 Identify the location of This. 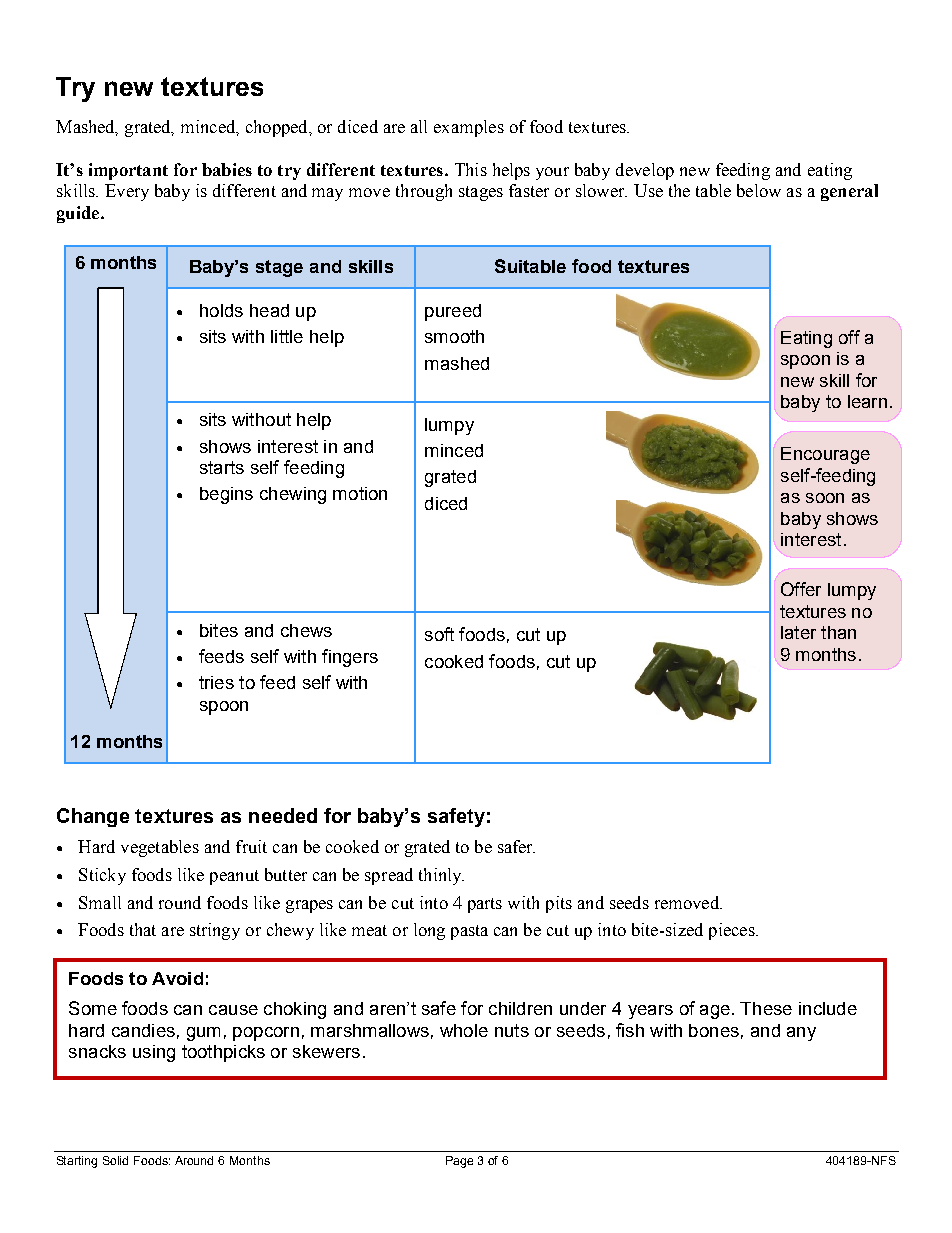
(471, 169).
